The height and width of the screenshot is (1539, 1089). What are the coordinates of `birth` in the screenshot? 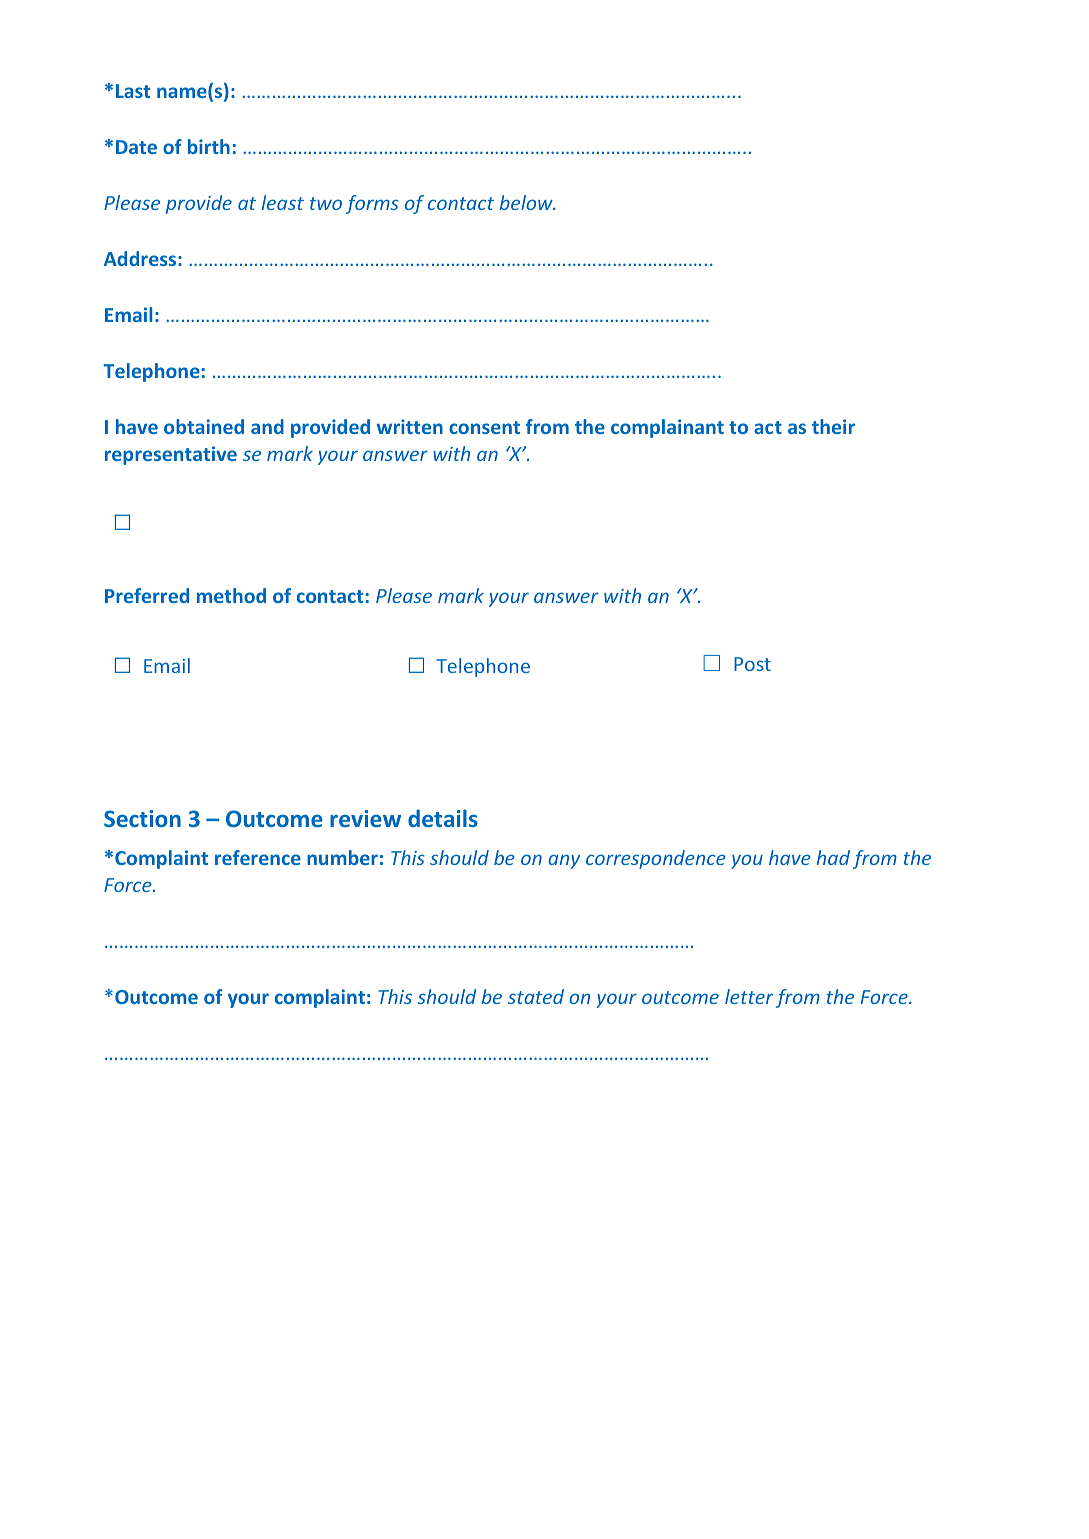 It's located at (209, 146).
